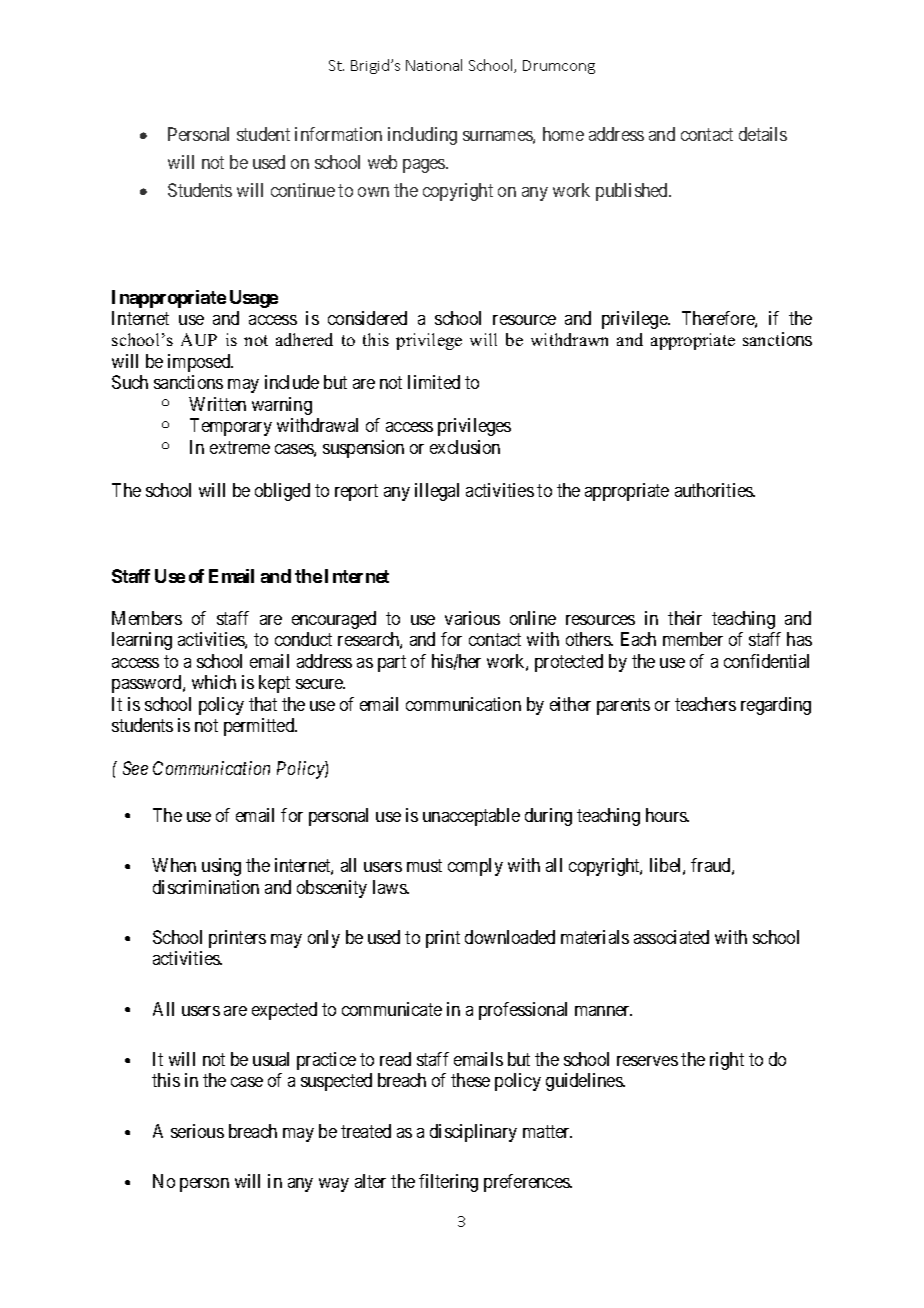 The image size is (924, 1308). Describe the element at coordinates (763, 134) in the page. I see `details` at that location.
